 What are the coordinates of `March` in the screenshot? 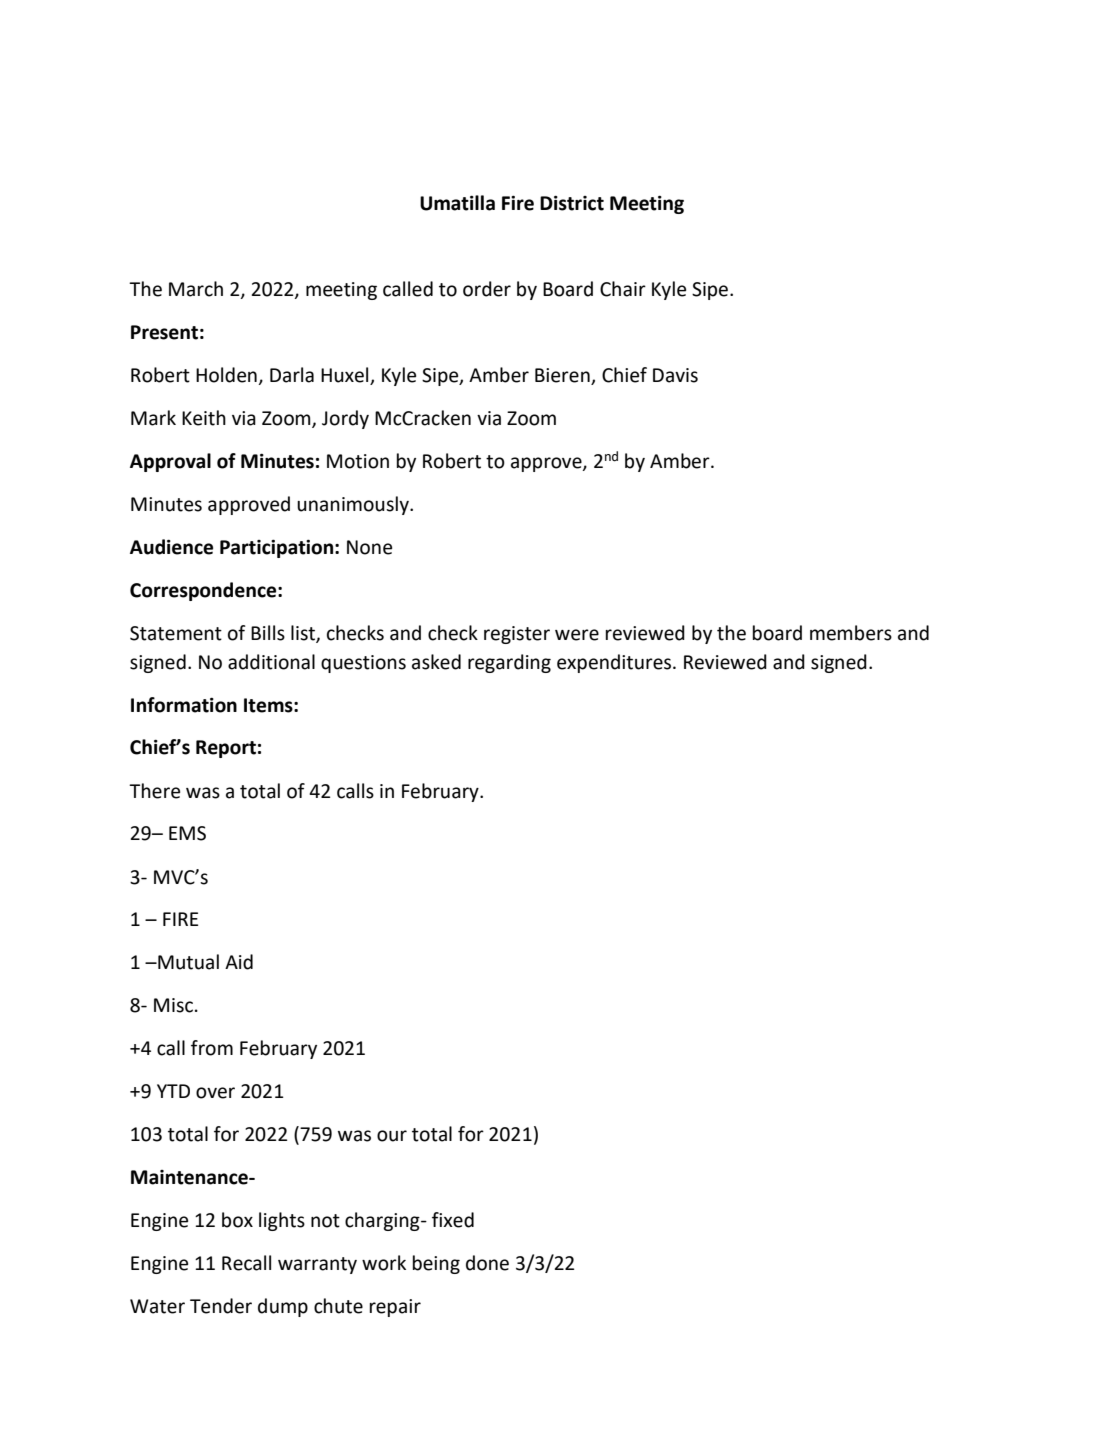 It's located at (196, 289).
